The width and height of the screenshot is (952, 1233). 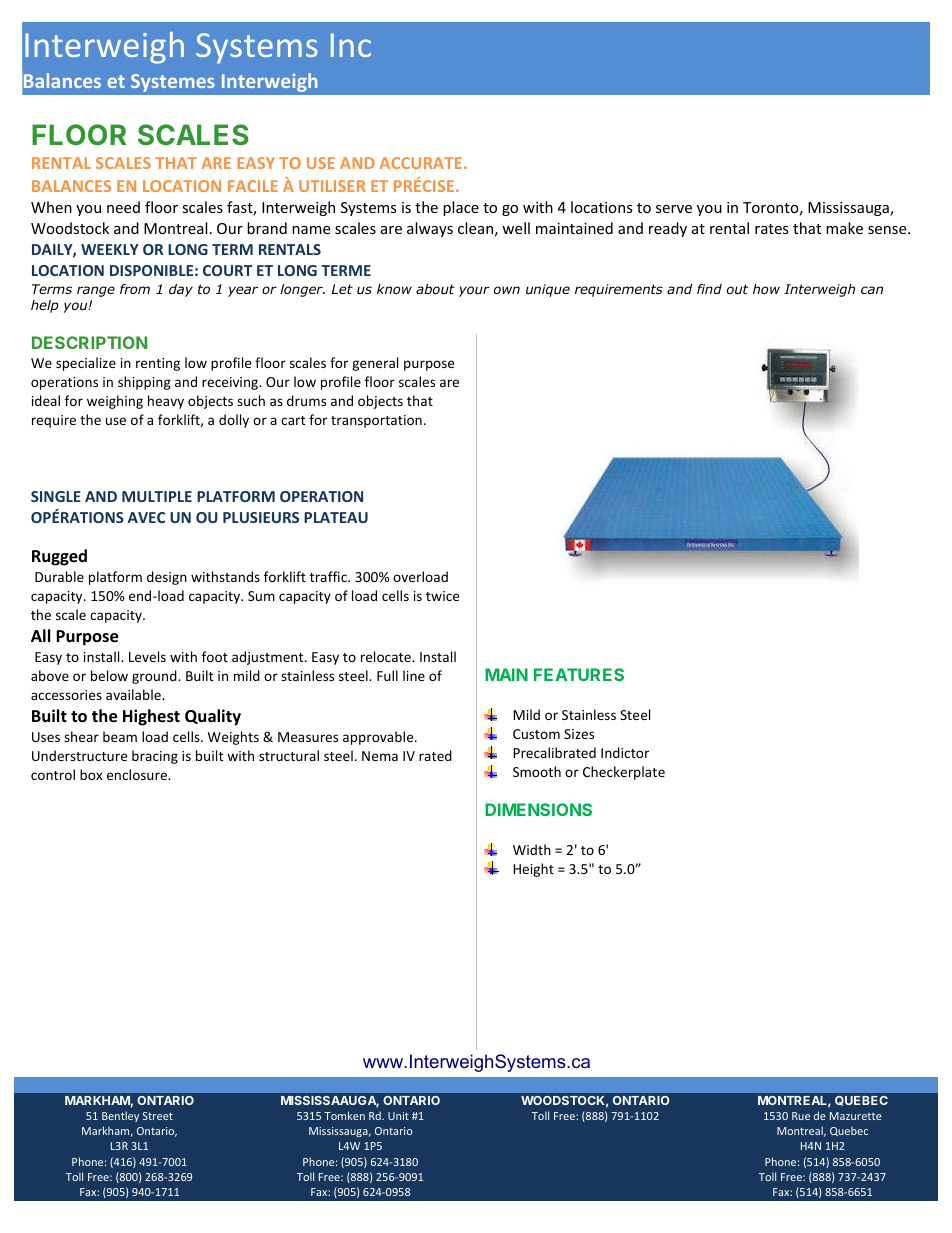 What do you see at coordinates (253, 186) in the screenshot?
I see `FACILE` at bounding box center [253, 186].
